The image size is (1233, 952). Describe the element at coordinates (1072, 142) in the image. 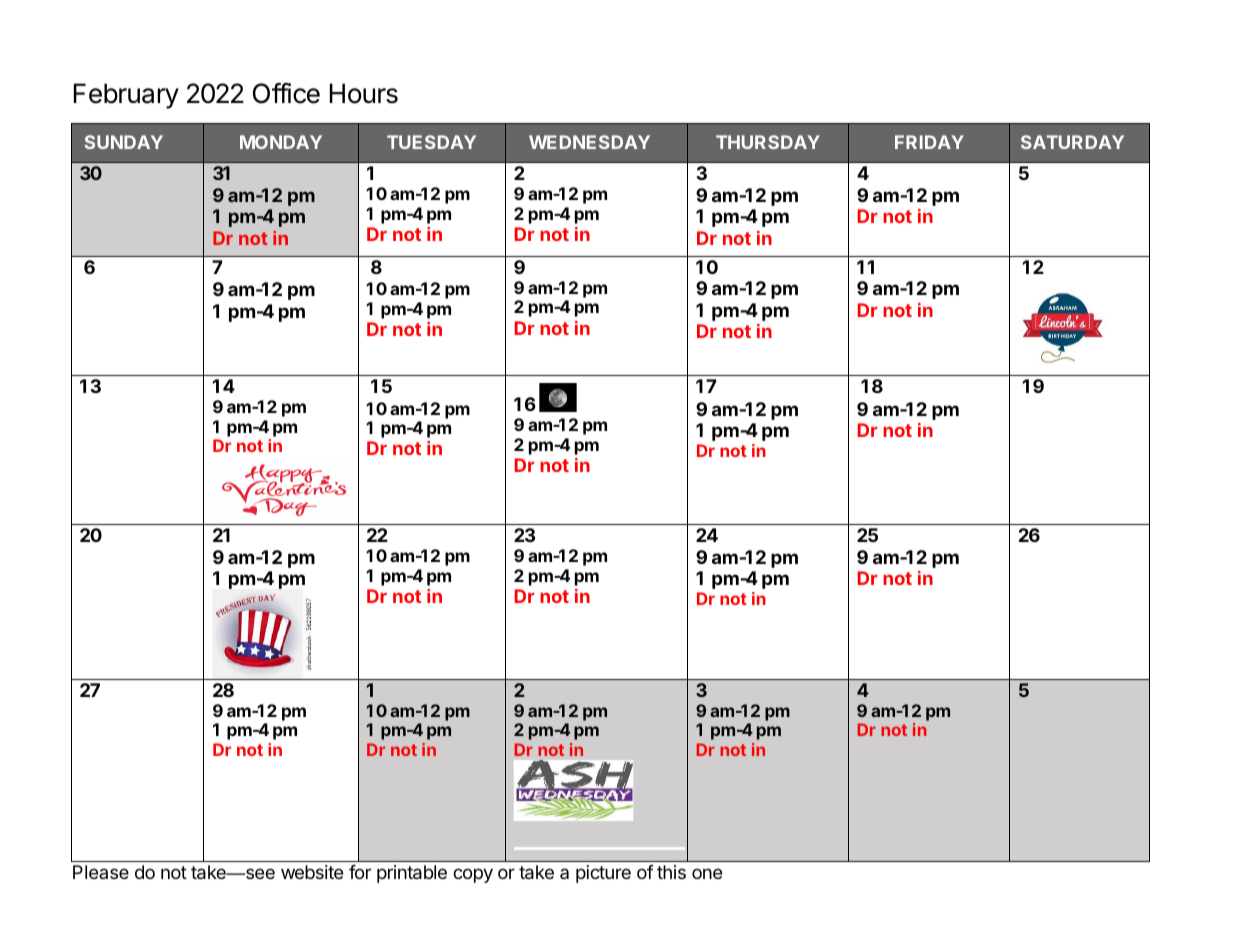

I see `SATURDAY` at that location.
